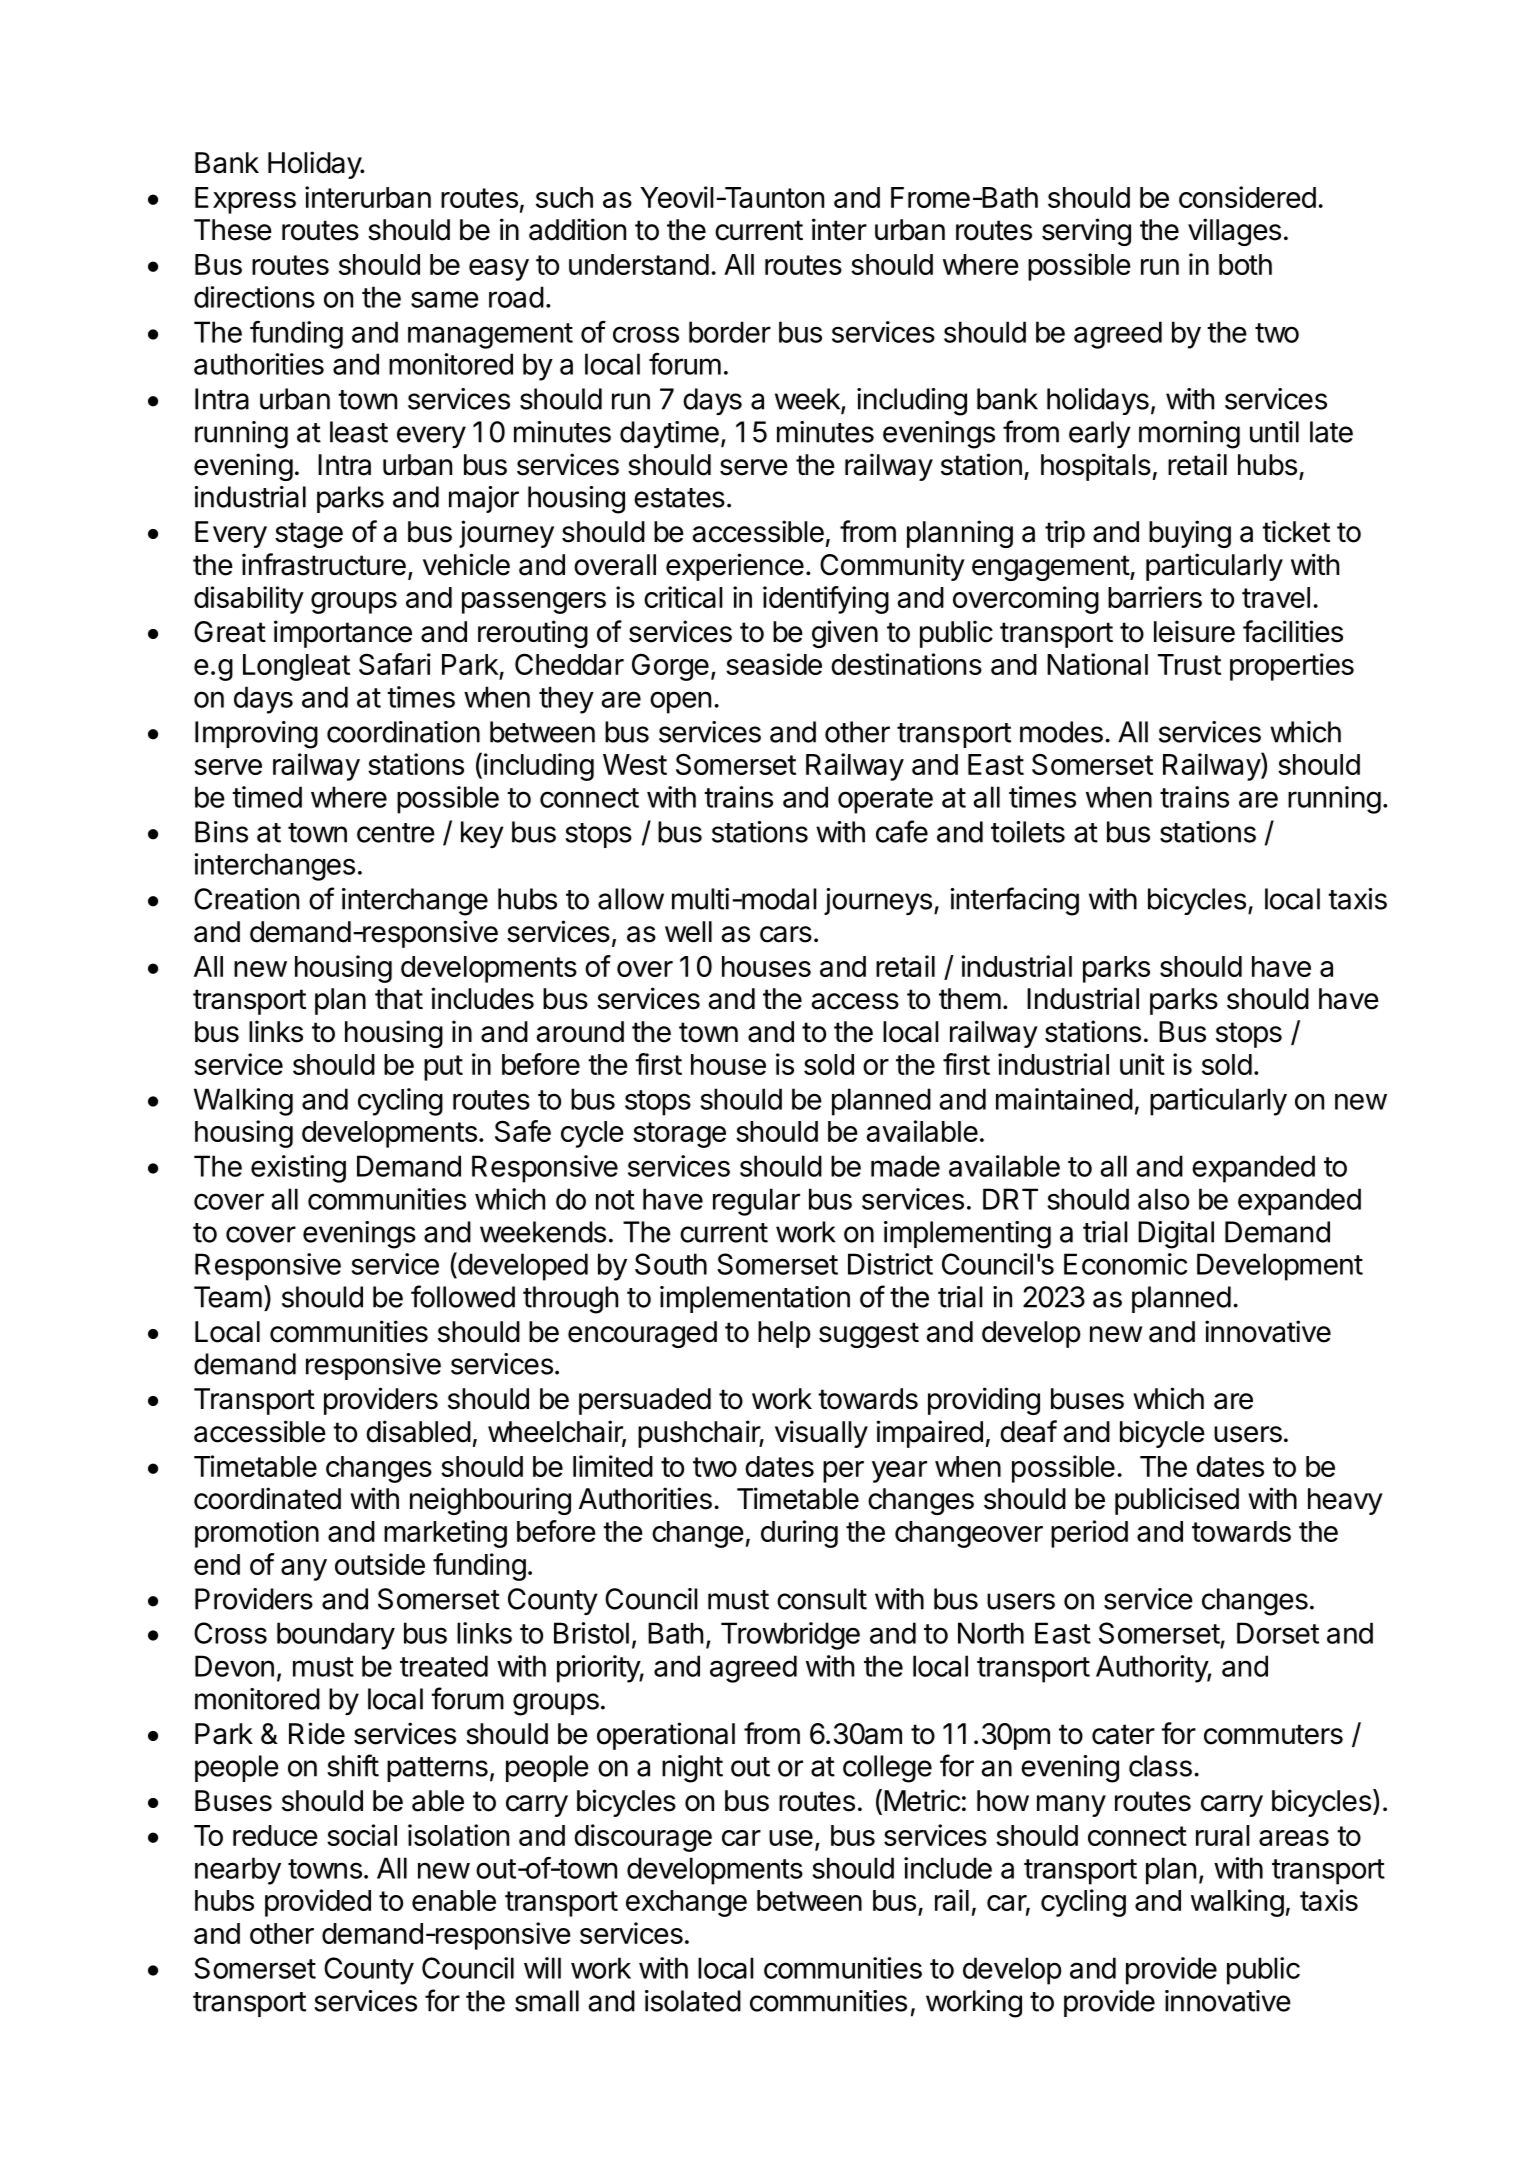 This document has width=1538, height=2175. I want to click on followed, so click(463, 1296).
